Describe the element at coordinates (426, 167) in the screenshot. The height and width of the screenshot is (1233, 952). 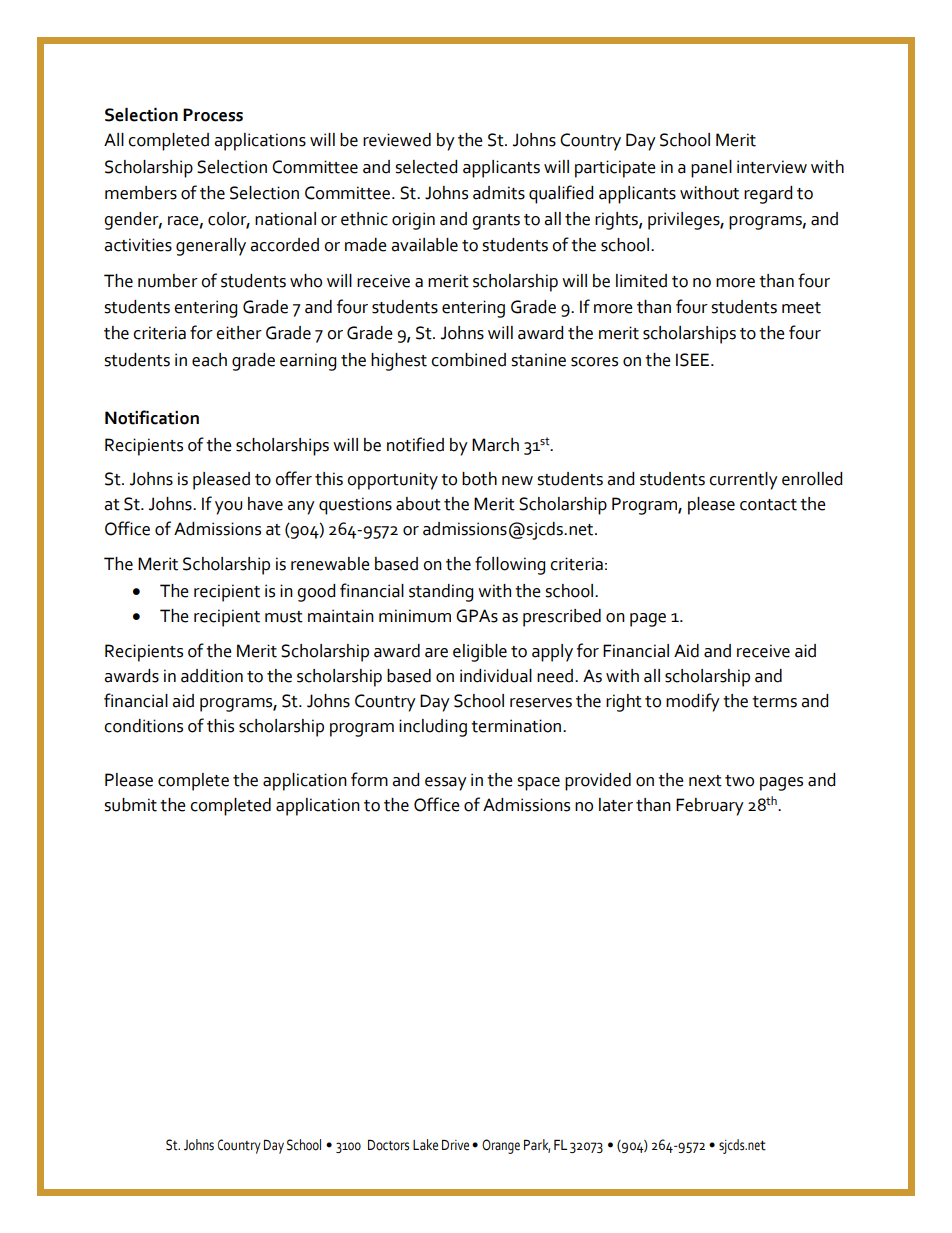
I see `selected` at that location.
